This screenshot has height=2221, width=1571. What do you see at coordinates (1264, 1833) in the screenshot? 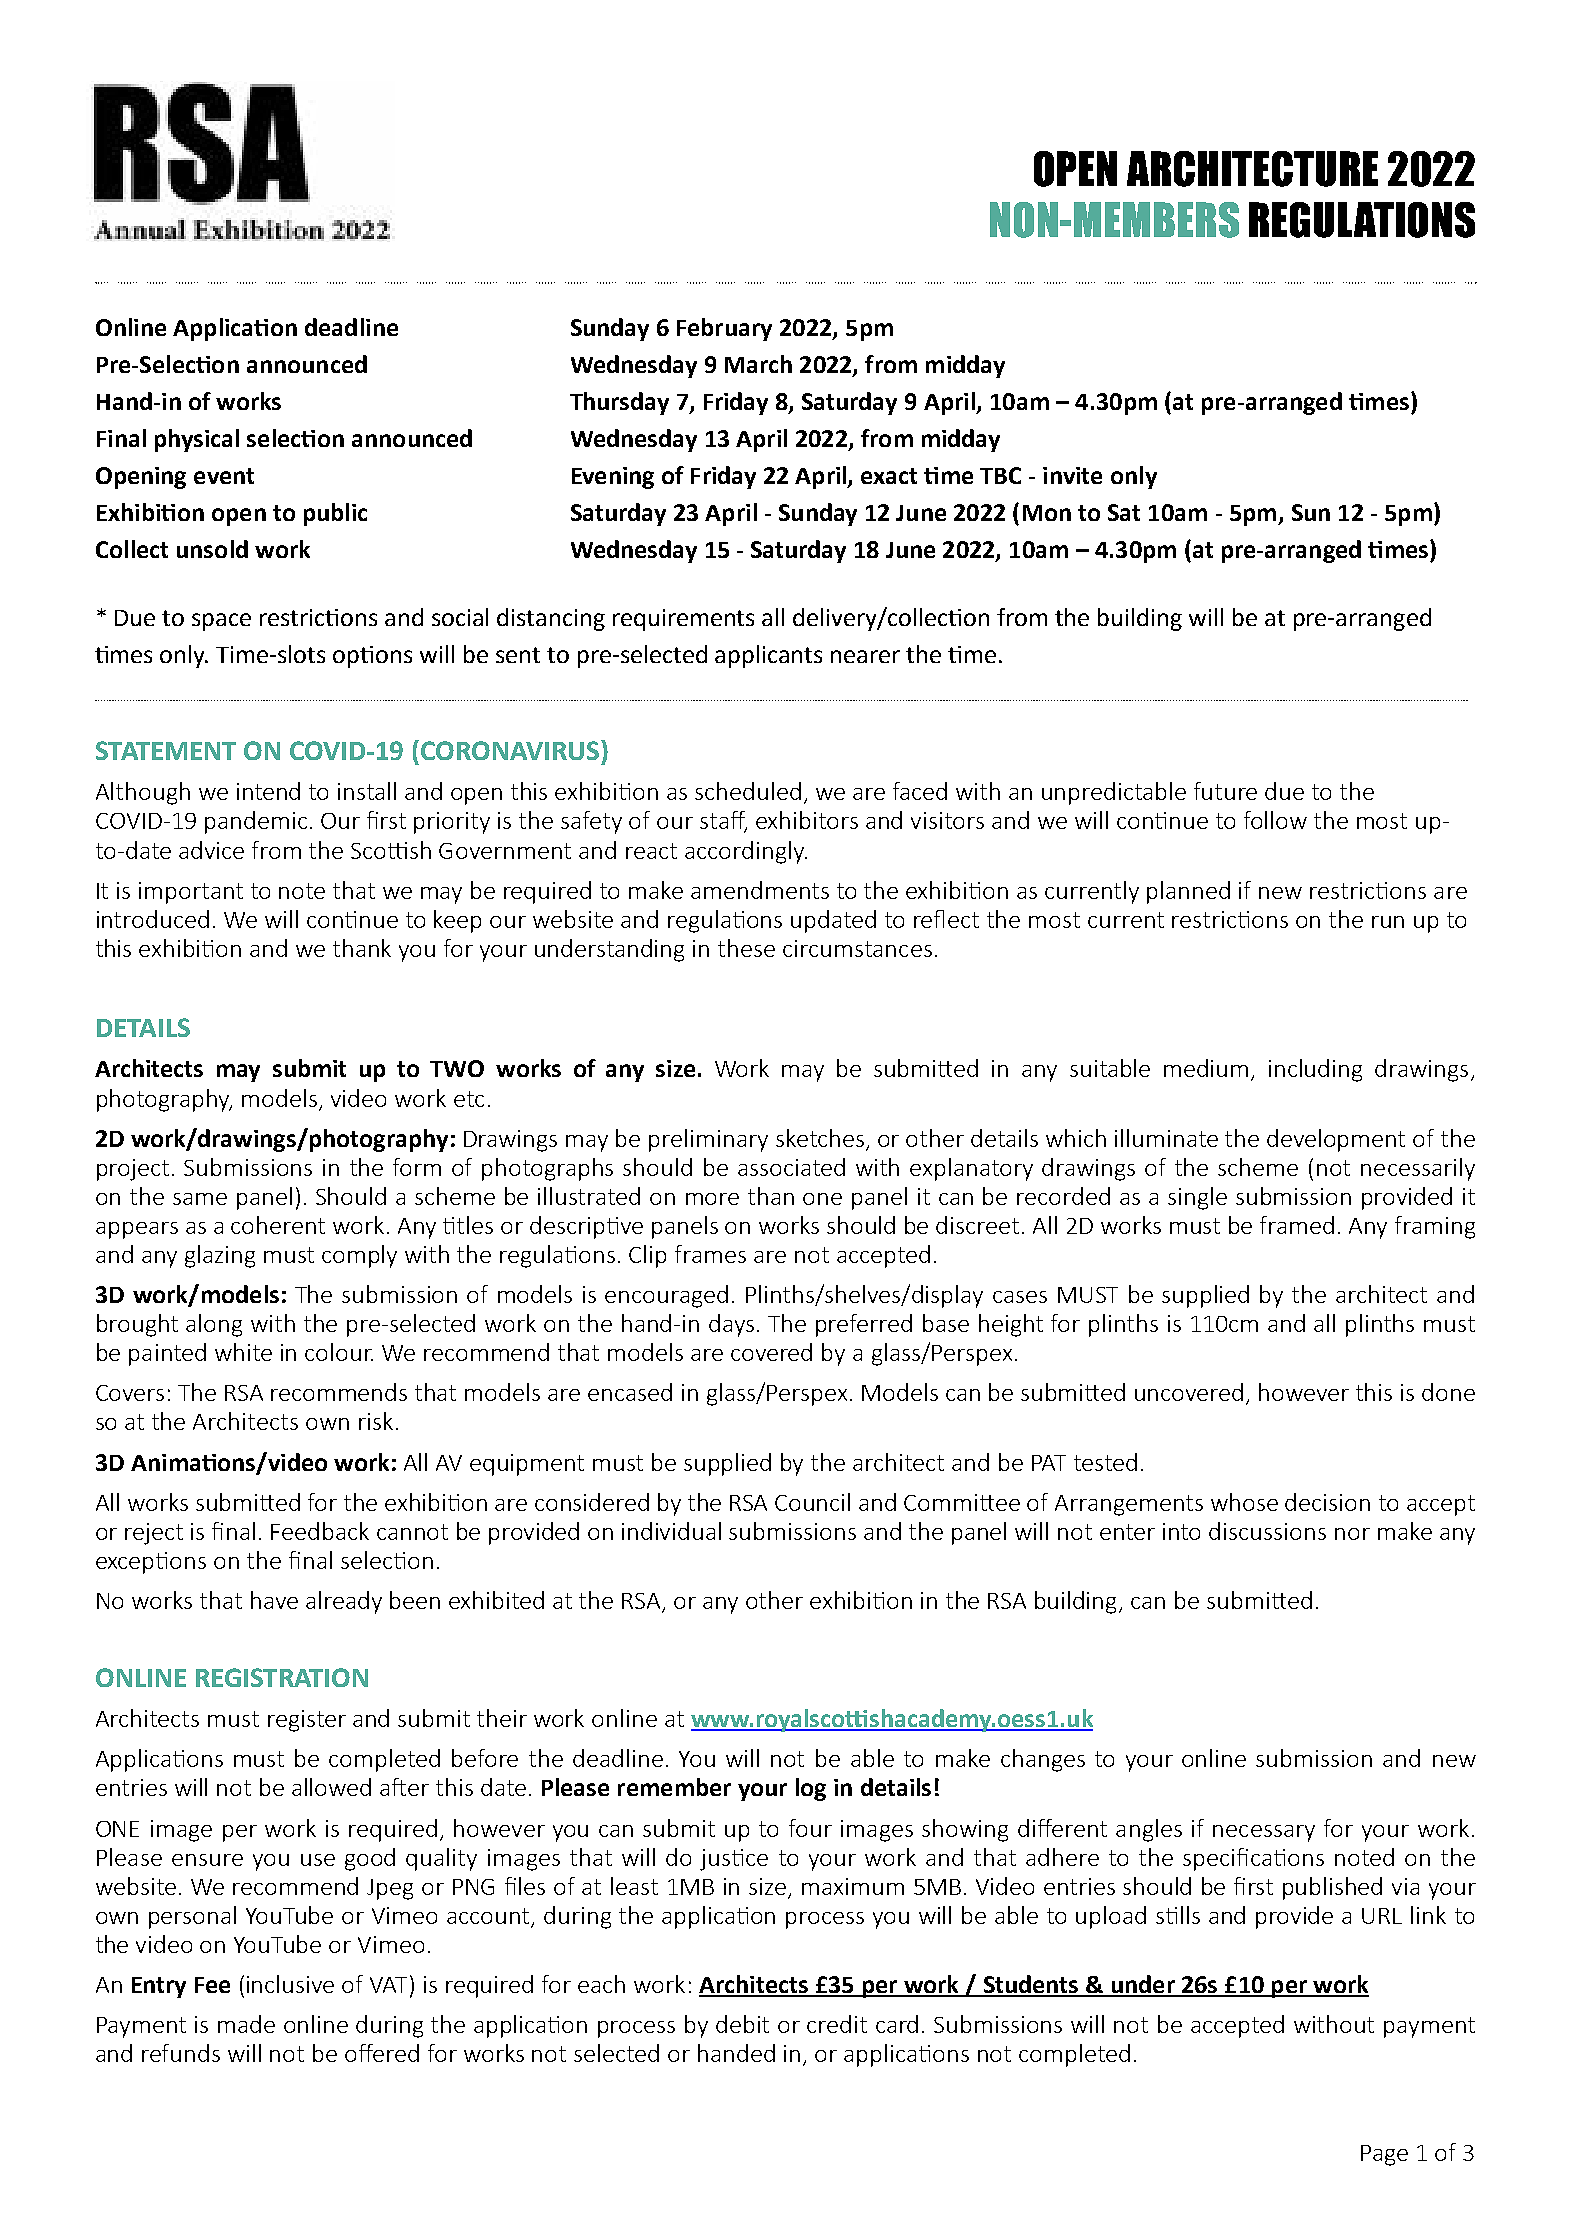
I see `necessary` at bounding box center [1264, 1833].
